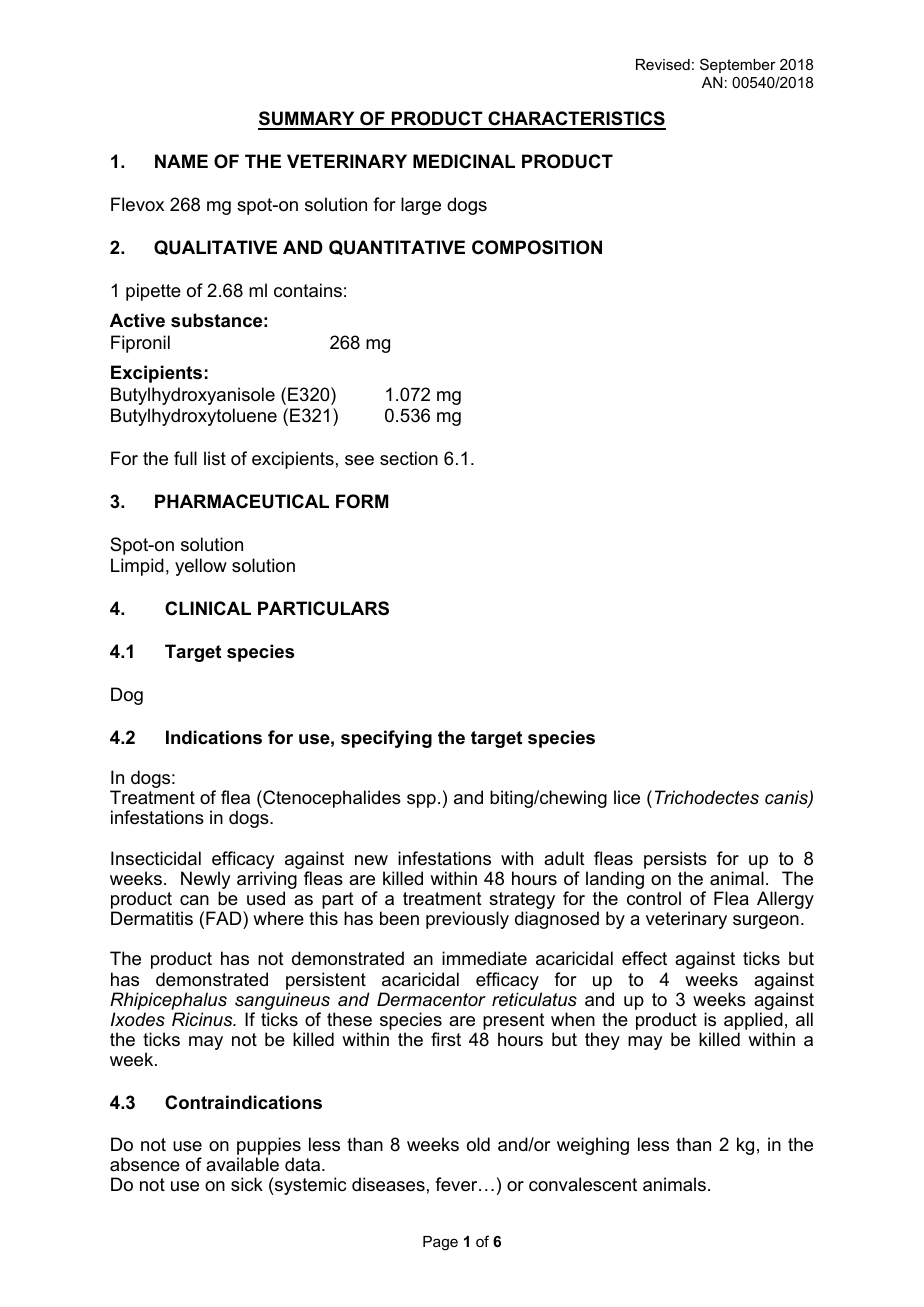  What do you see at coordinates (464, 161) in the image?
I see `MEDICINAL` at bounding box center [464, 161].
